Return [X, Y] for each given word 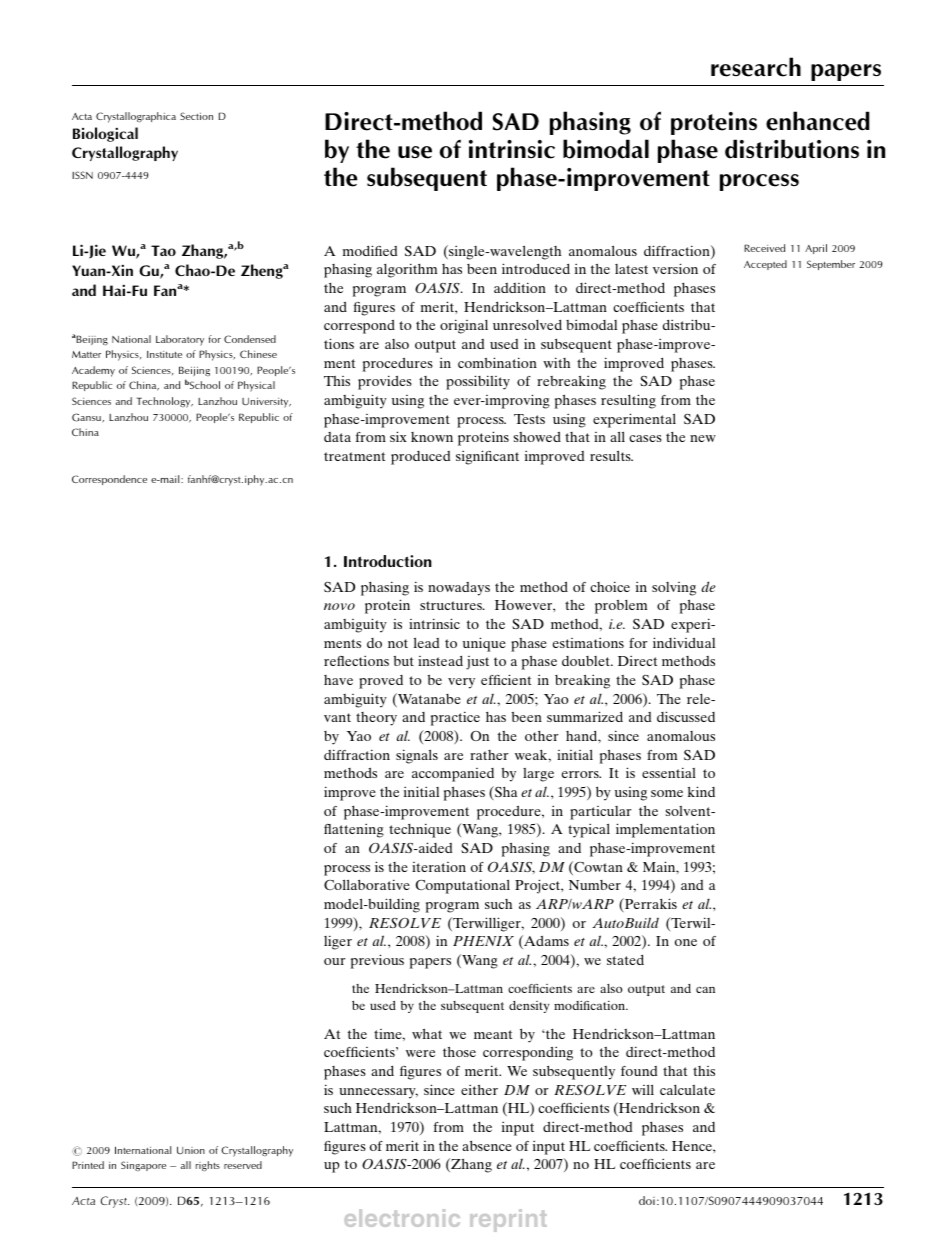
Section [196, 116]
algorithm [407, 270]
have [338, 680]
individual [684, 642]
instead [440, 660]
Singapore [143, 1166]
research [756, 67]
